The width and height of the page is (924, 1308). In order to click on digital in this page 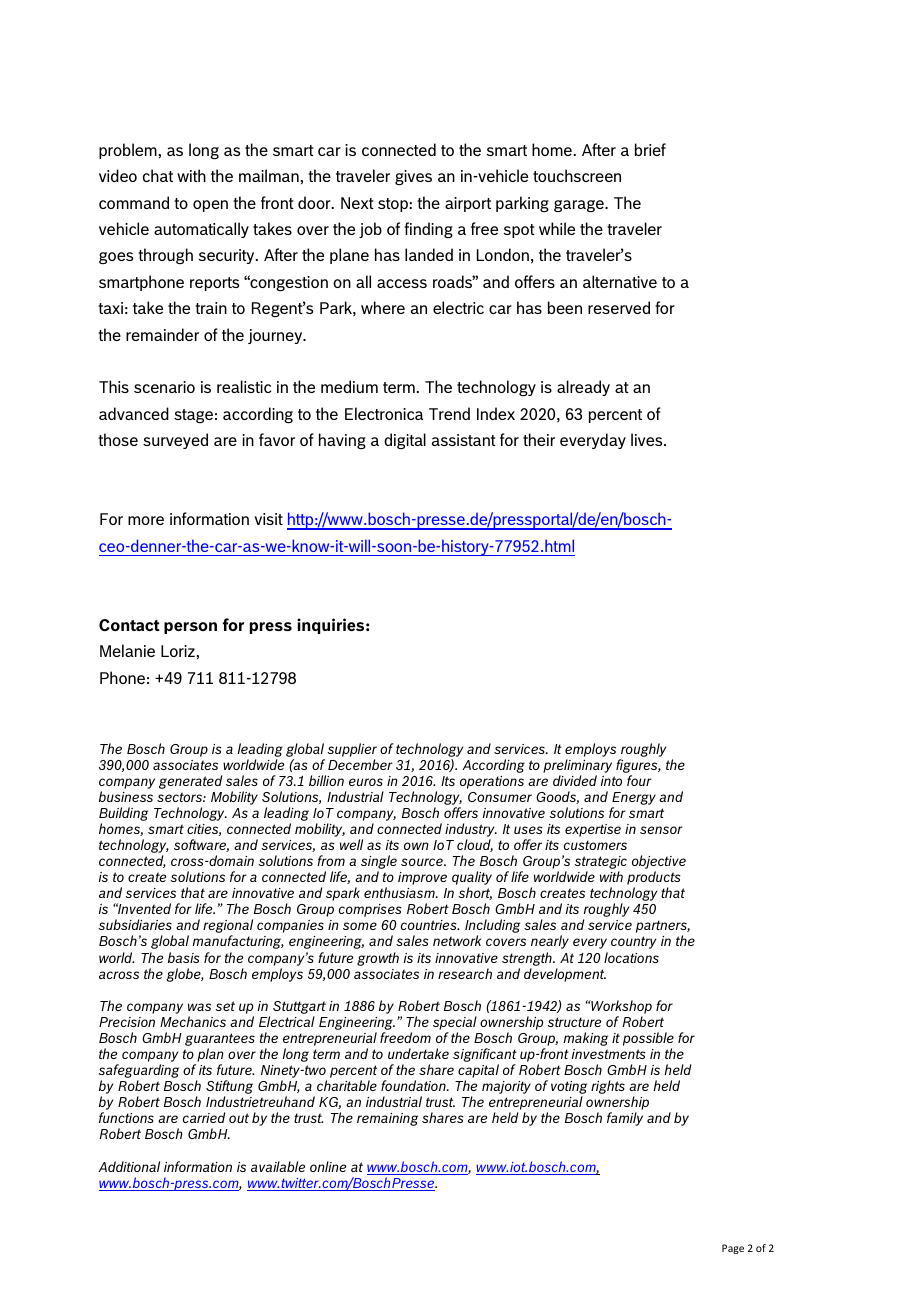, I will do `click(405, 441)`.
